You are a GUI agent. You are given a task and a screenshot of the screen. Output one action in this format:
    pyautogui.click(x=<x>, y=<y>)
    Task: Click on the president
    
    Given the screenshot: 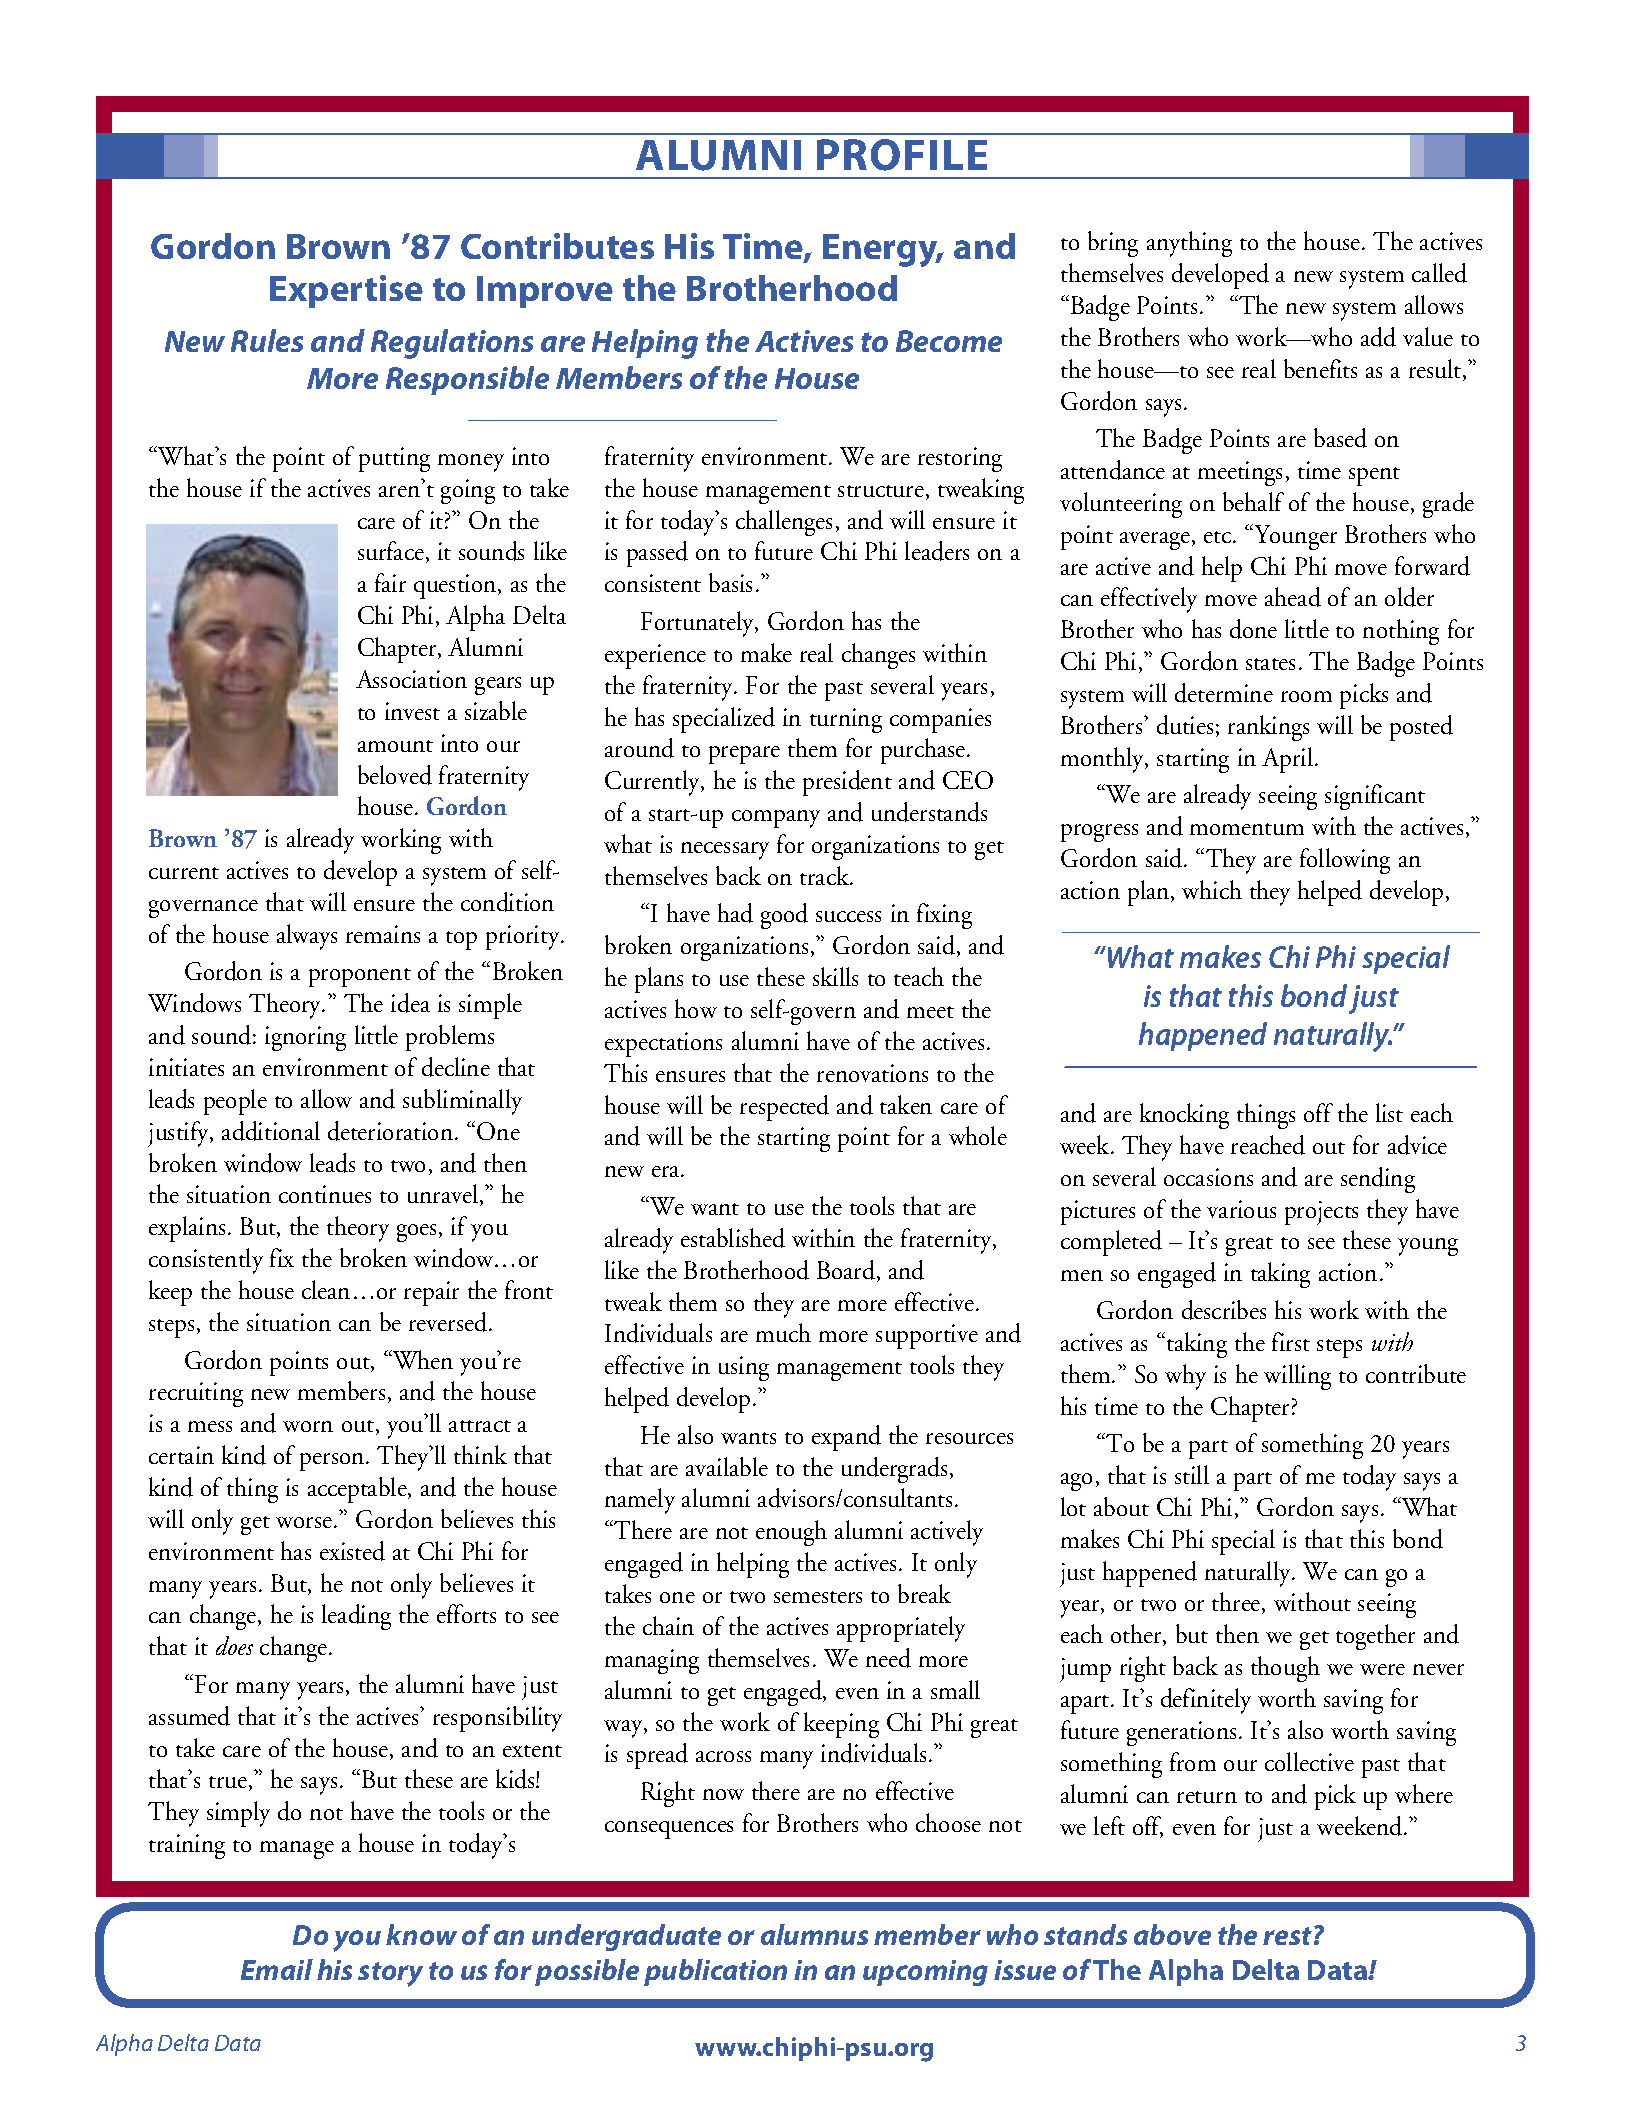 What is the action you would take?
    pyautogui.click(x=847, y=783)
